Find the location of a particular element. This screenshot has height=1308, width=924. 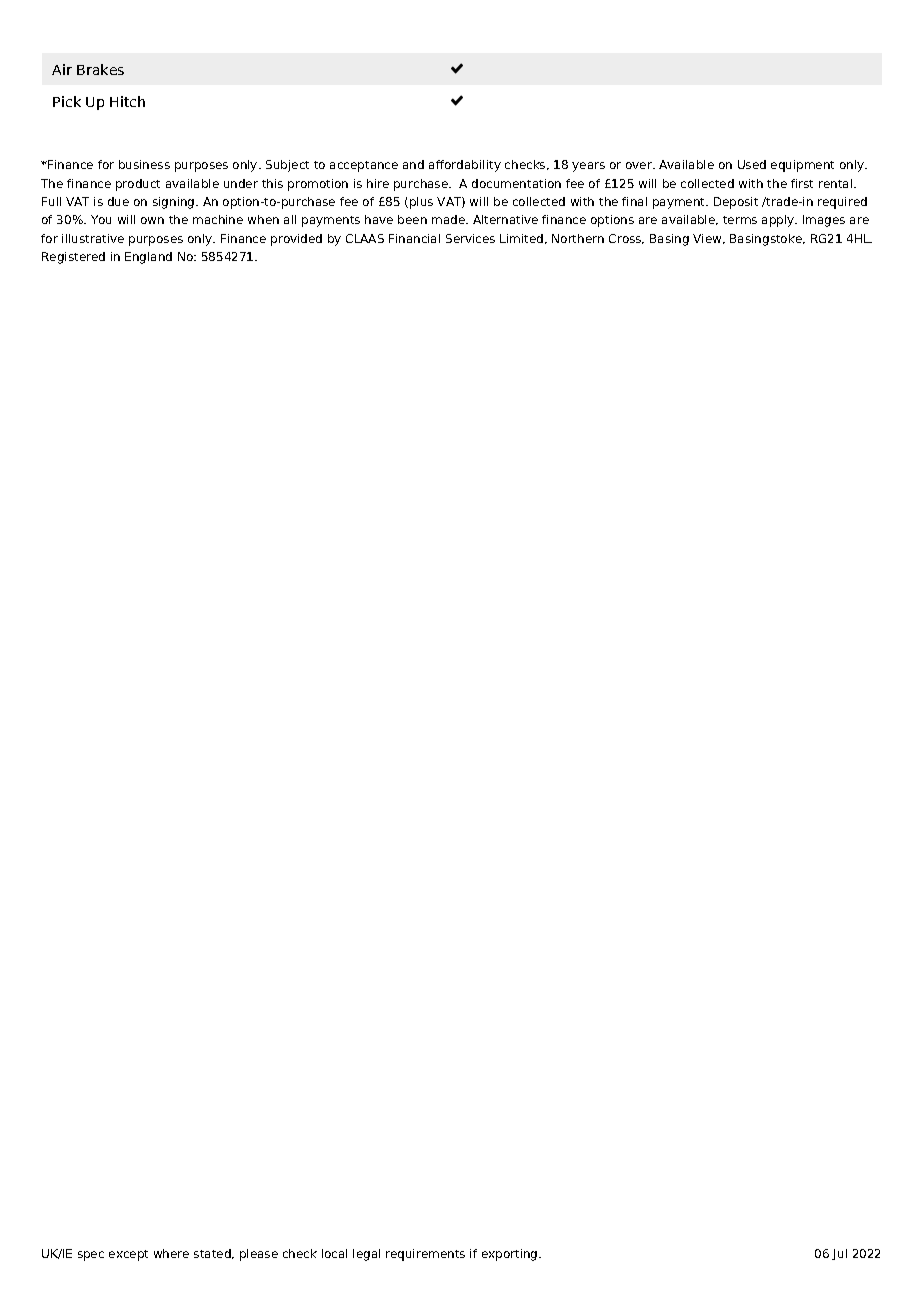

where is located at coordinates (171, 1253).
